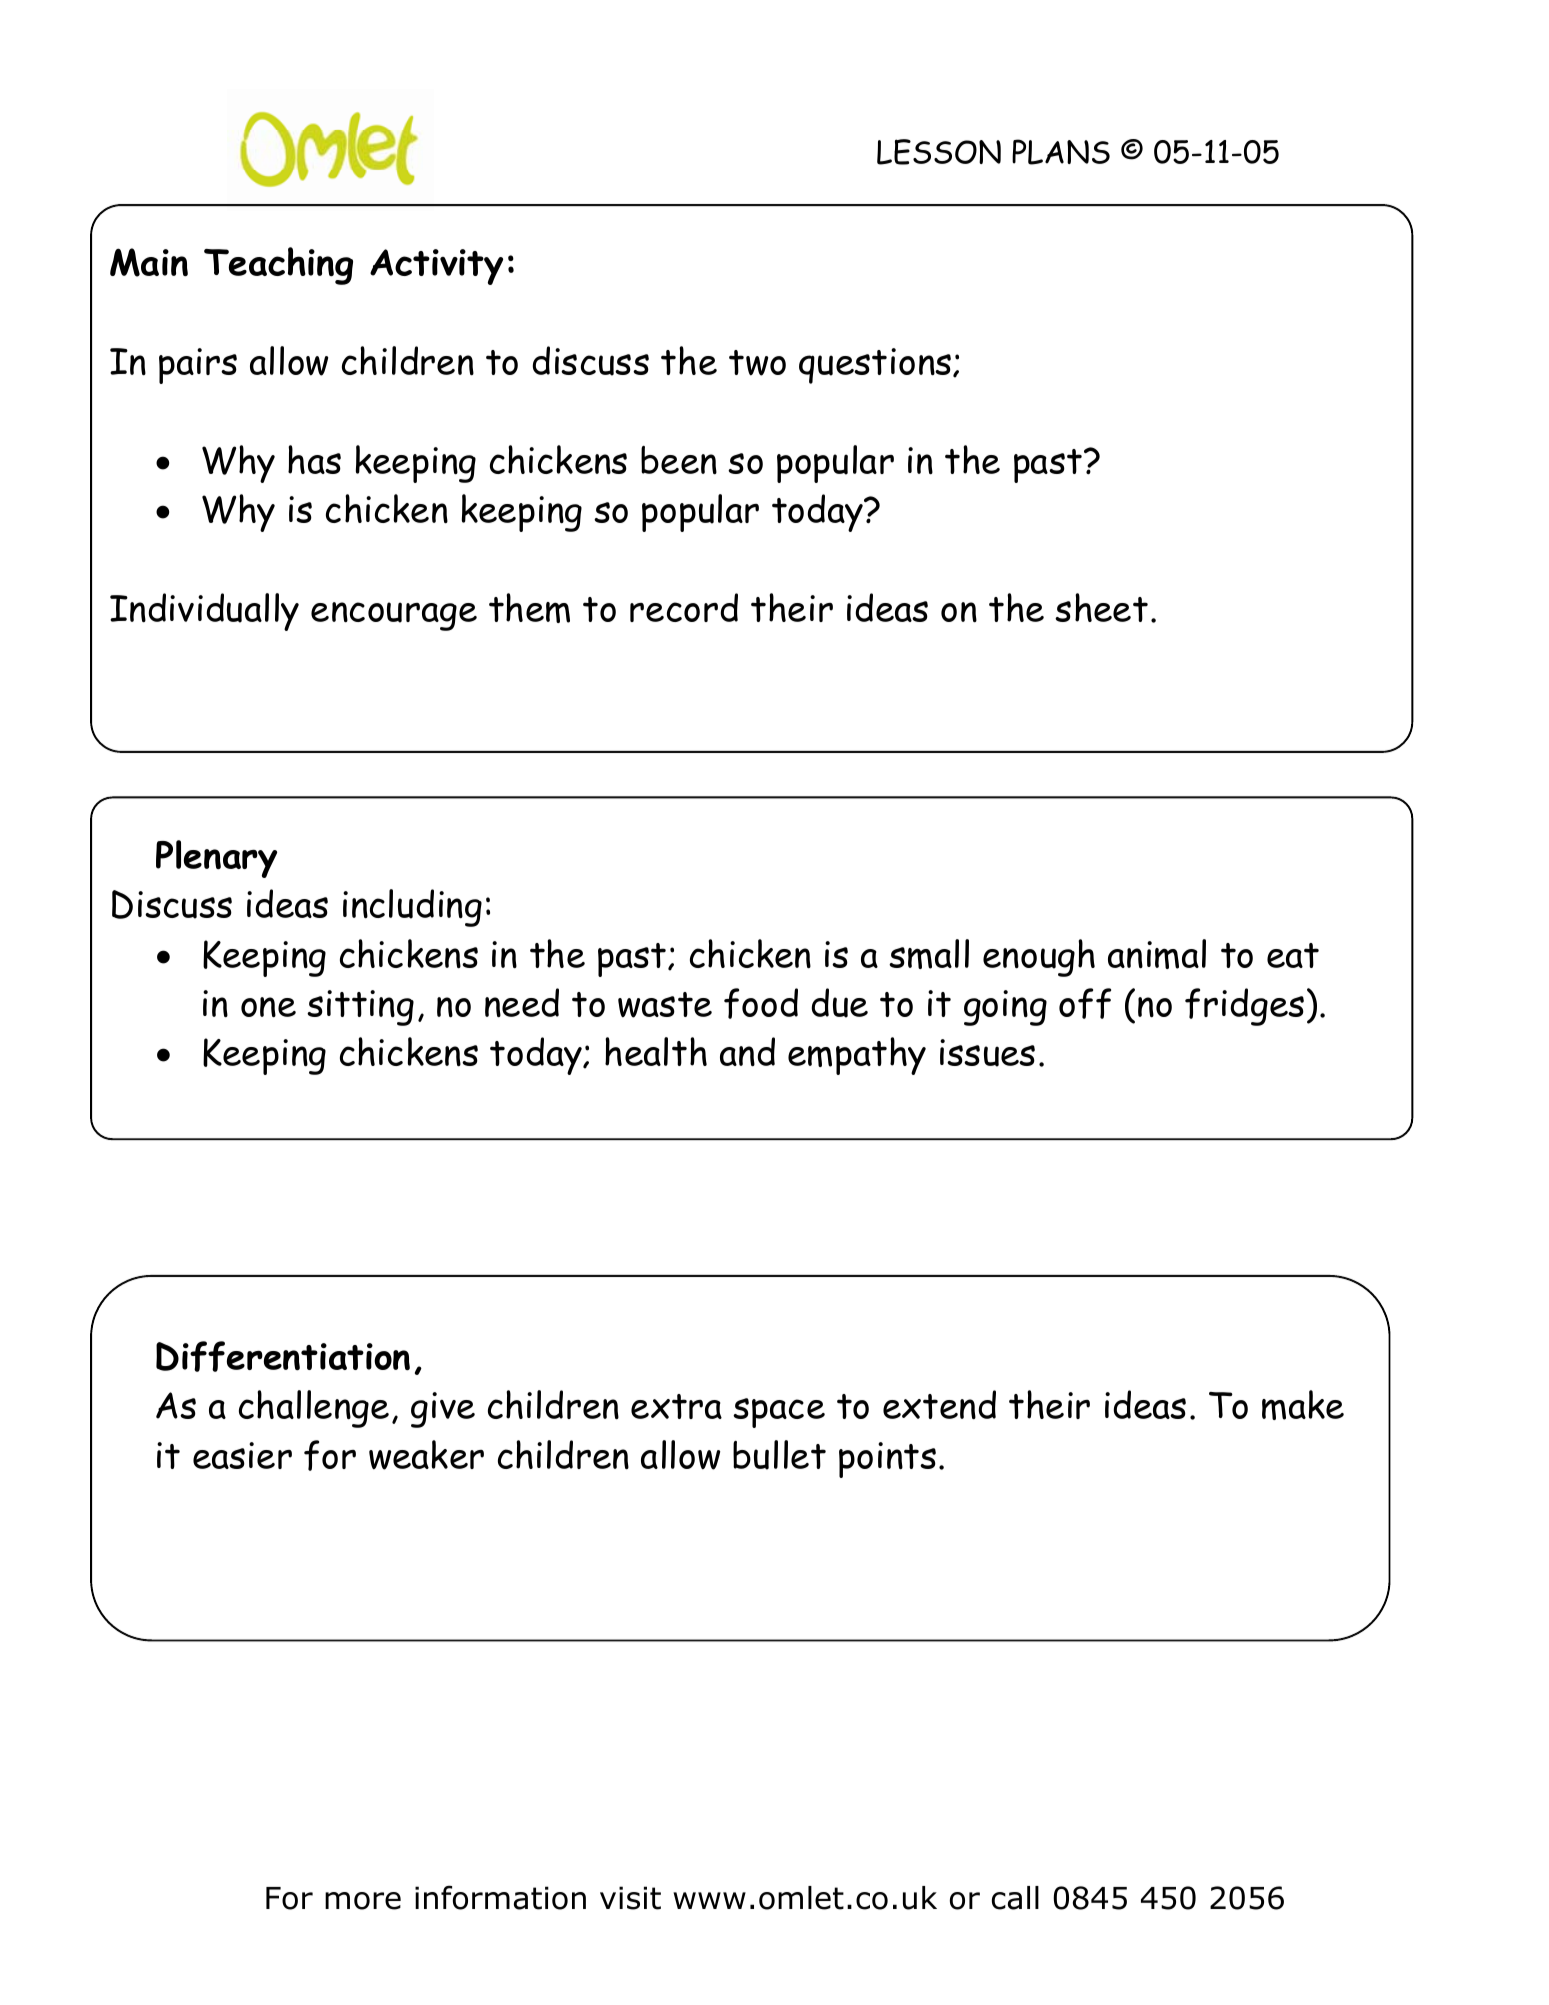 The image size is (1549, 2005). Describe the element at coordinates (757, 363) in the screenshot. I see `two` at that location.
